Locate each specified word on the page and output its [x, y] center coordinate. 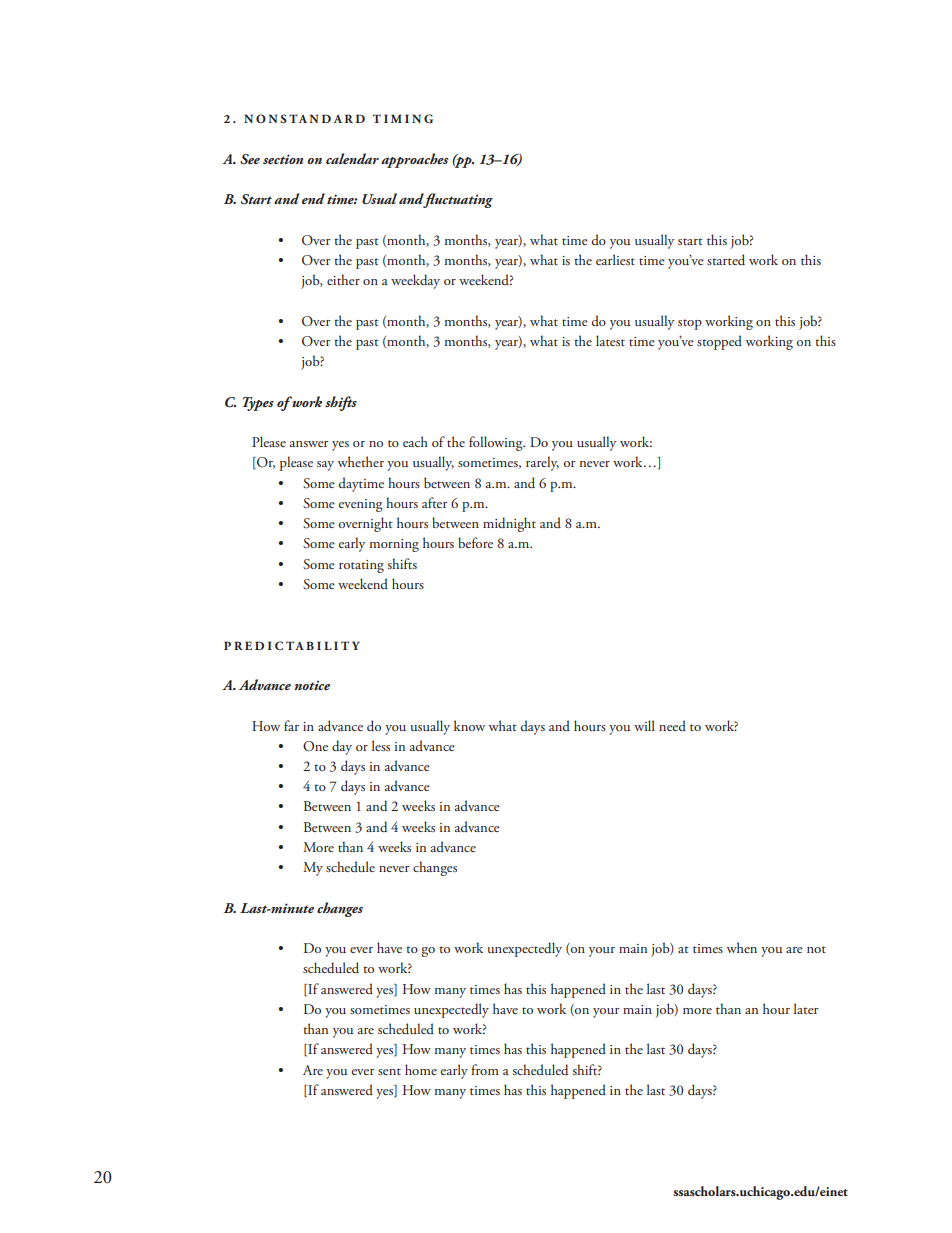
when [742, 947]
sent [389, 1071]
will [644, 725]
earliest [615, 259]
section [283, 159]
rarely [542, 463]
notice [312, 685]
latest [610, 340]
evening [360, 505]
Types [258, 404]
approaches [414, 160]
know [469, 725]
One [315, 746]
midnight [509, 524]
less [381, 745]
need [672, 725]
